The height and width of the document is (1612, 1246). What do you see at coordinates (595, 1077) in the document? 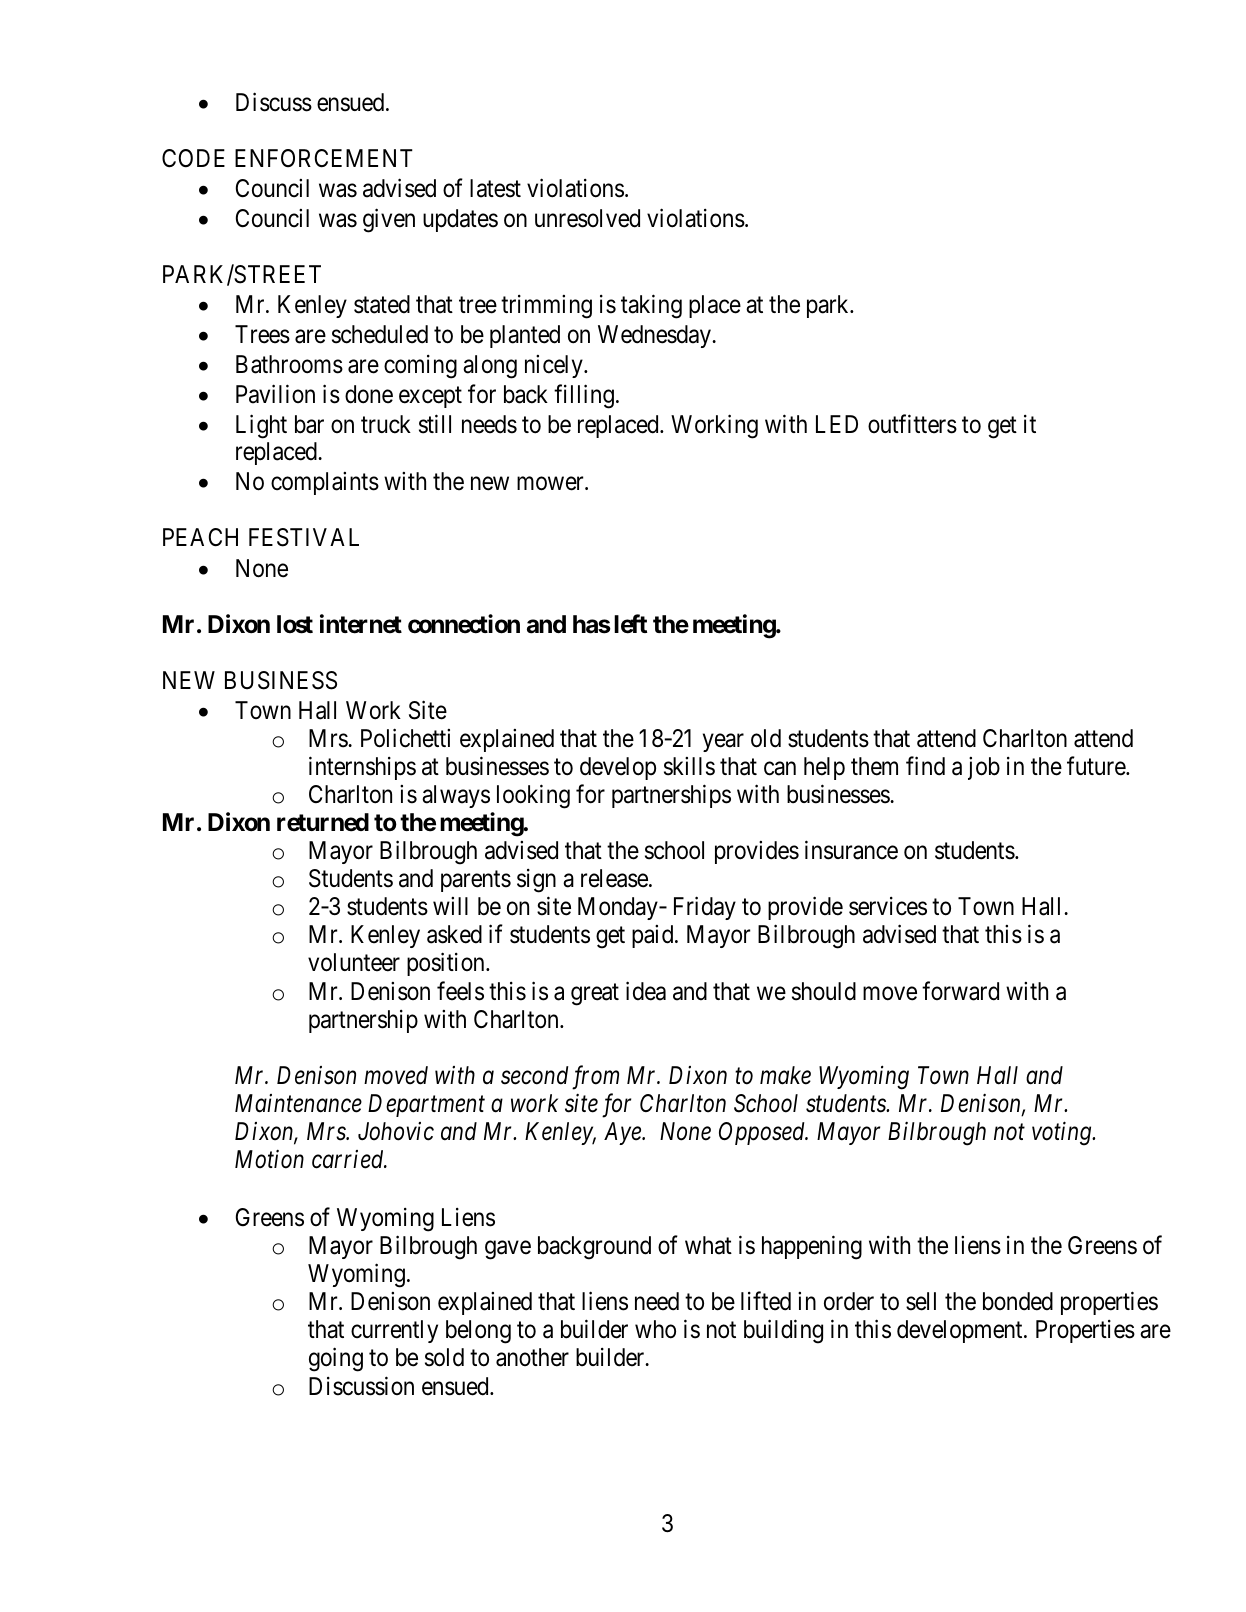
I see `from` at bounding box center [595, 1077].
